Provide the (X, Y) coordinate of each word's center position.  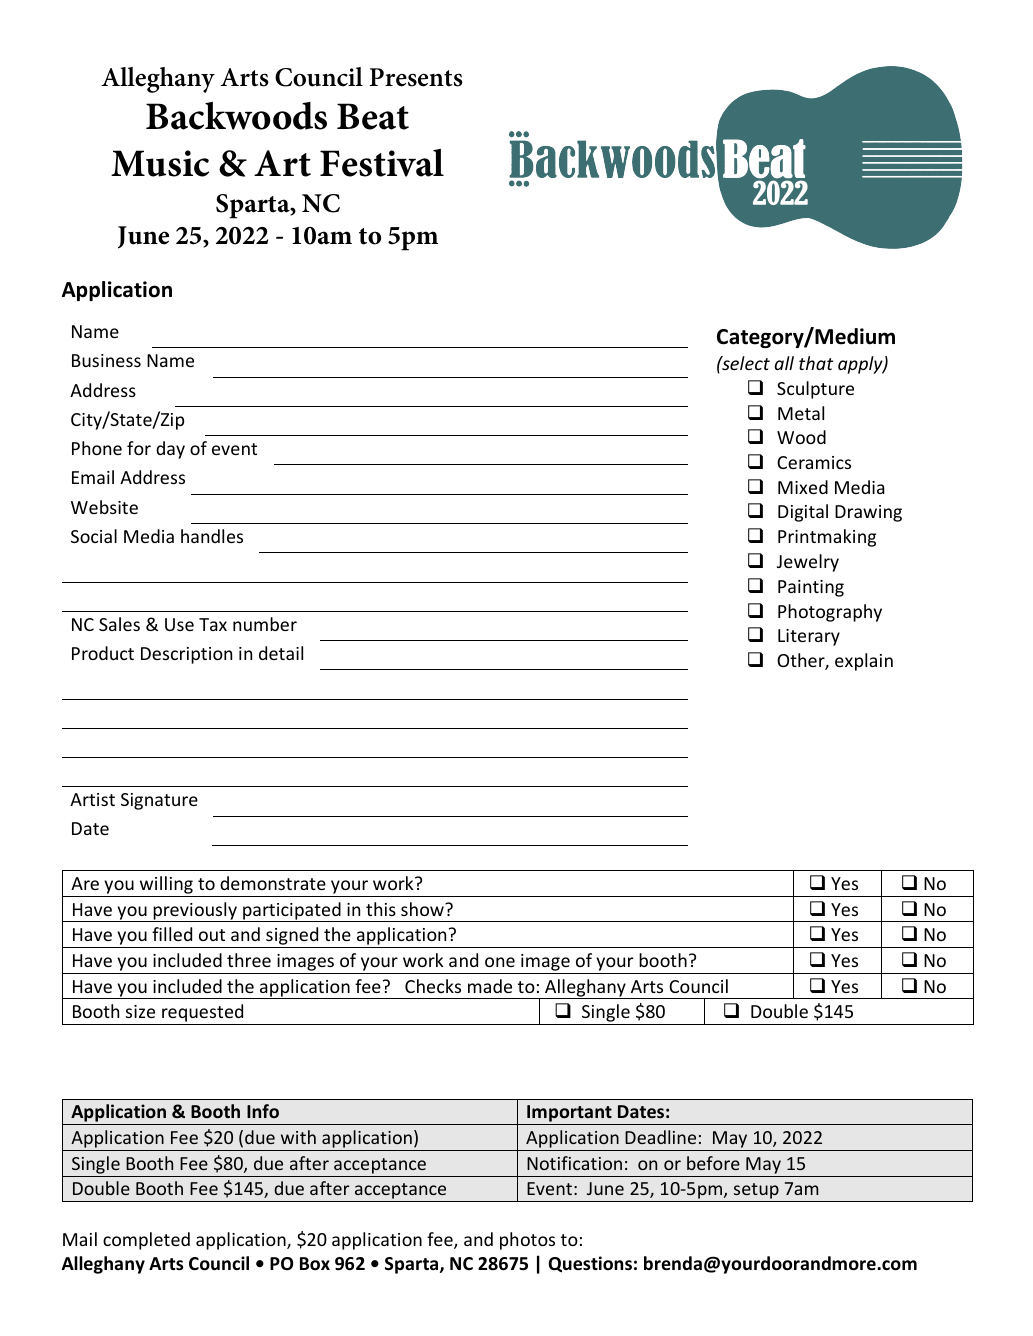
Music (160, 163)
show (423, 909)
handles (212, 536)
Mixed (803, 487)
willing (166, 886)
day (170, 450)
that (816, 363)
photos (527, 1241)
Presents (416, 77)
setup (756, 1192)
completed (146, 1241)
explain (864, 662)
